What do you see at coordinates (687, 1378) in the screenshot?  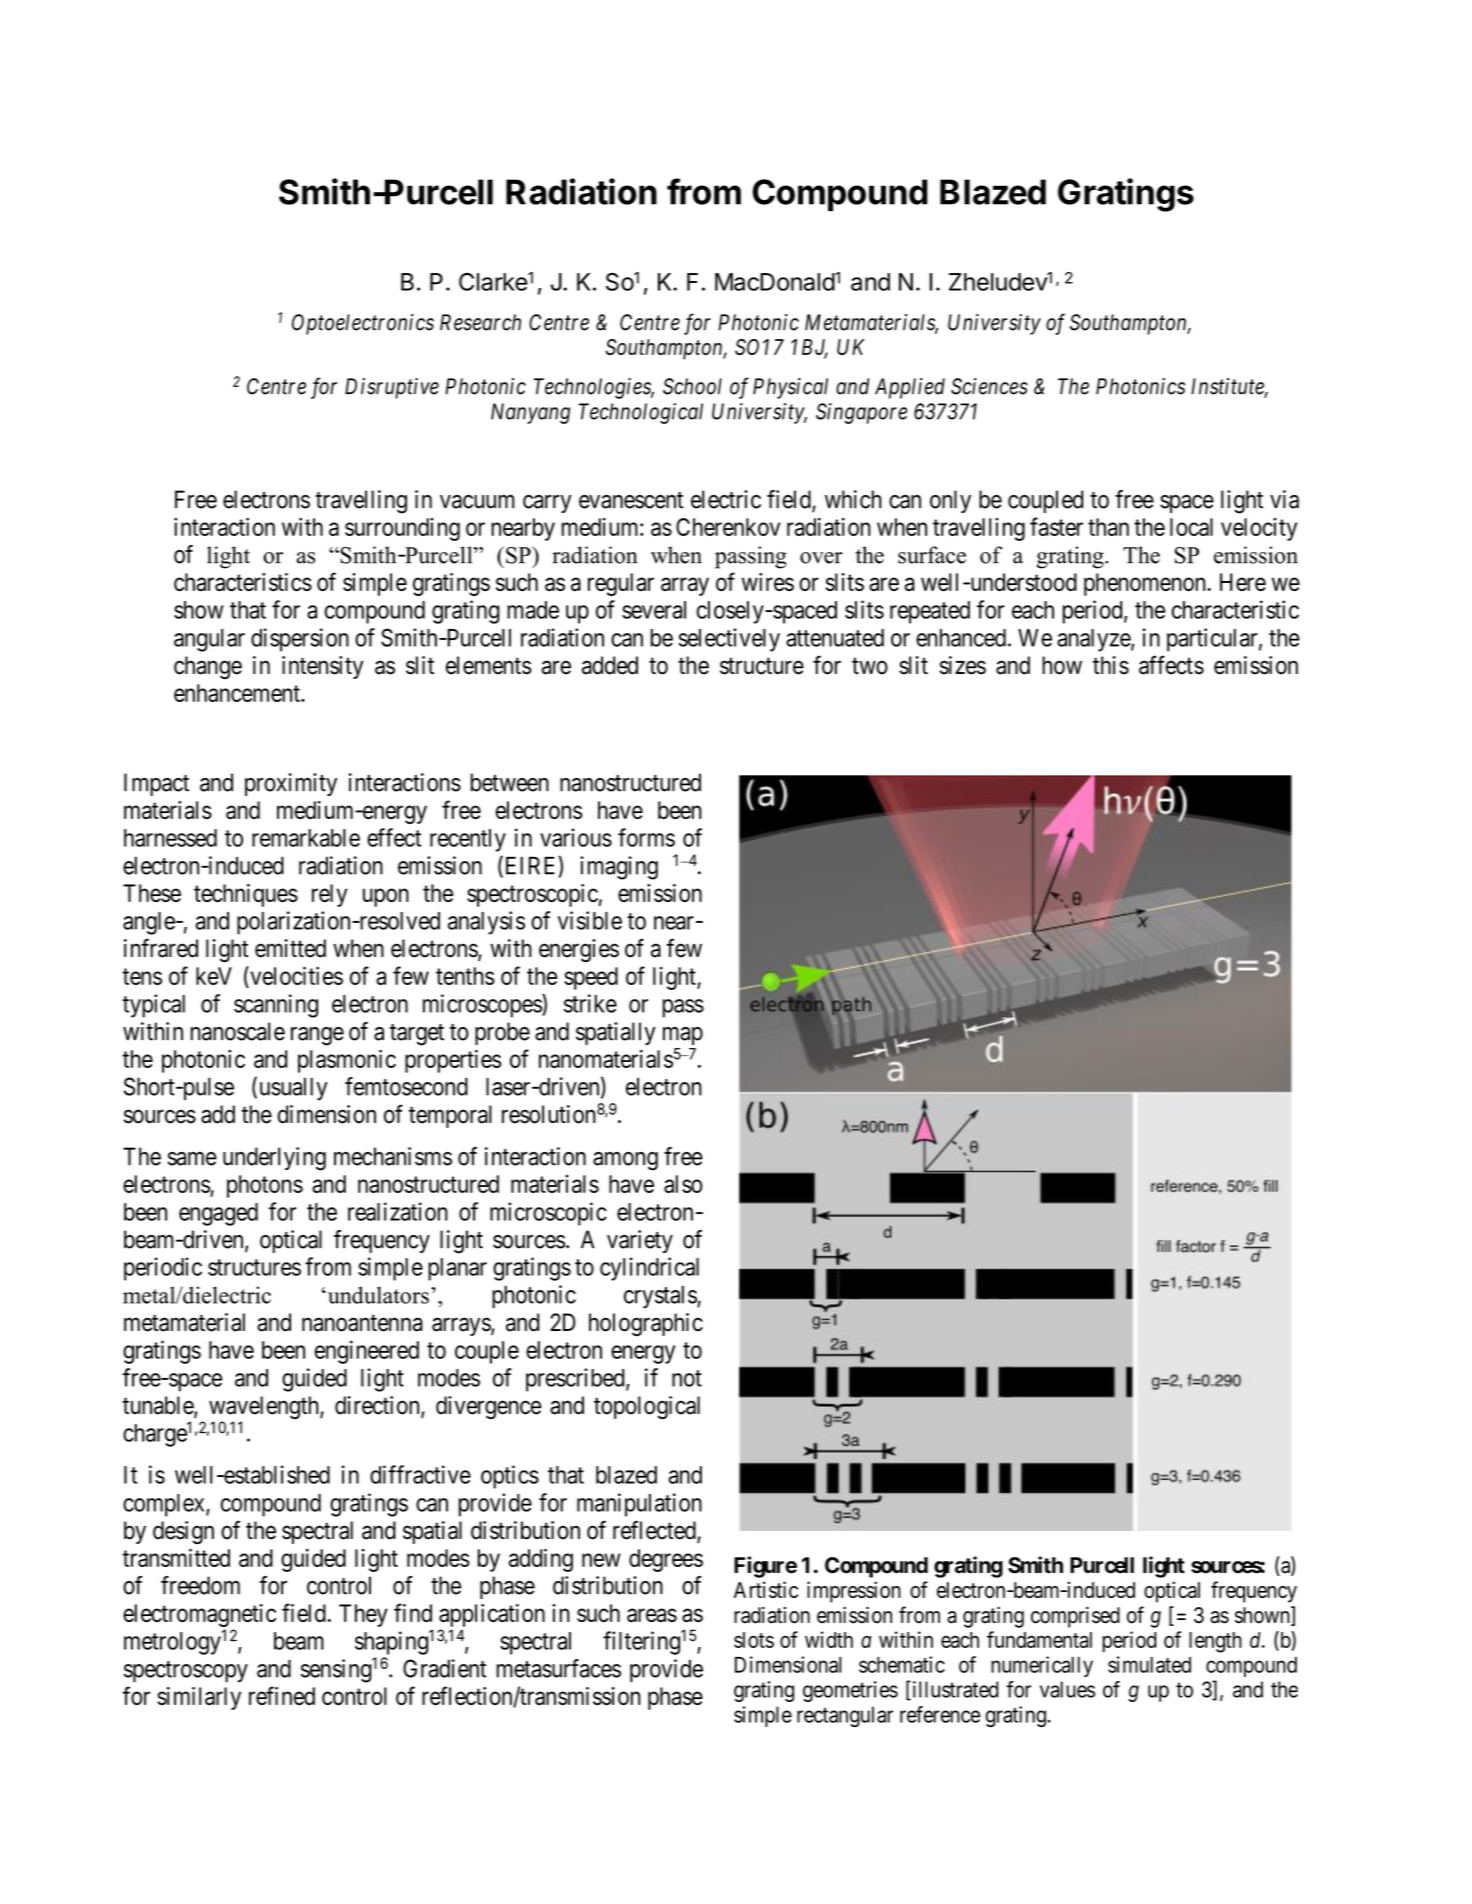 I see `not` at bounding box center [687, 1378].
